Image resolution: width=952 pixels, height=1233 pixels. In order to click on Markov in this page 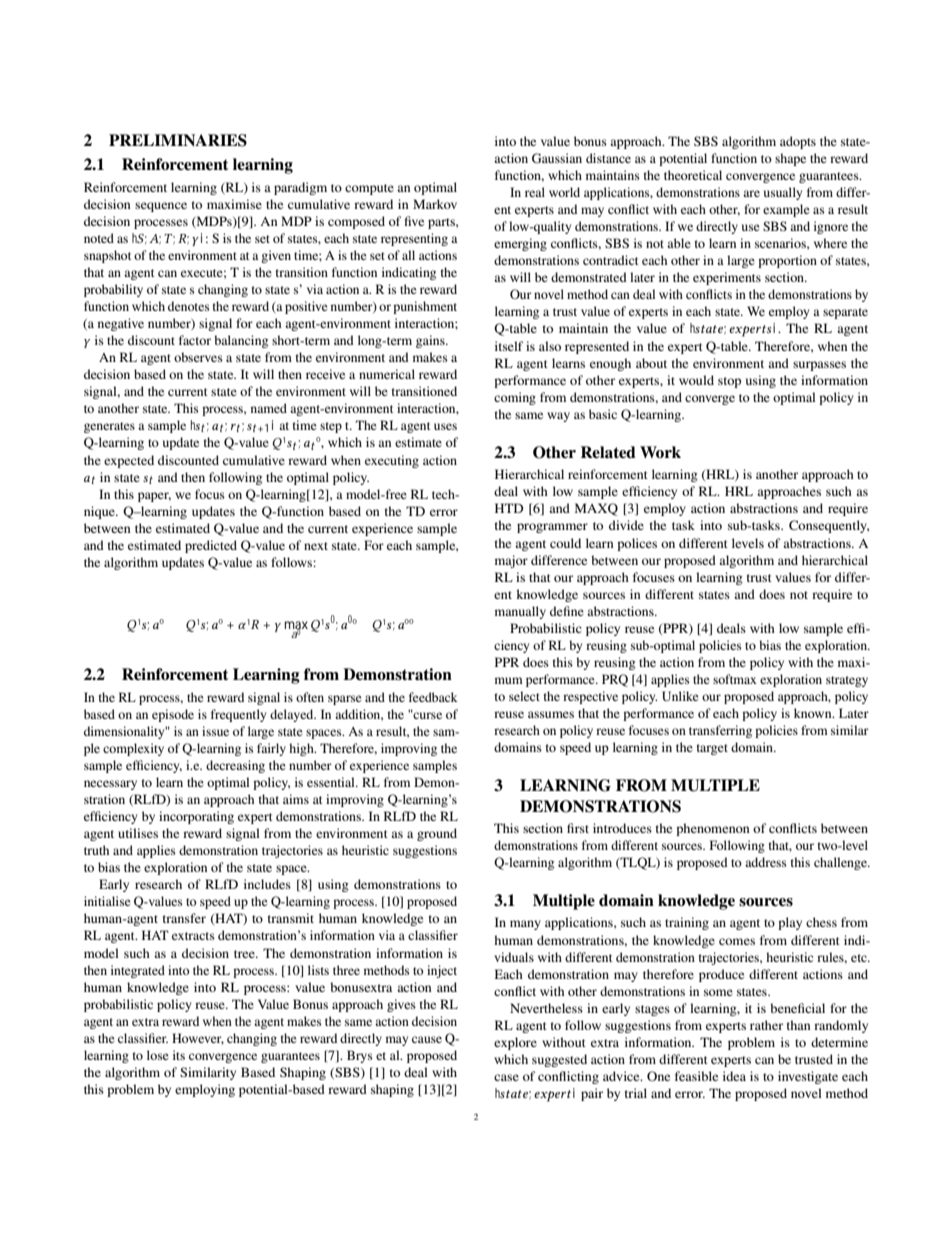, I will do `click(435, 204)`.
